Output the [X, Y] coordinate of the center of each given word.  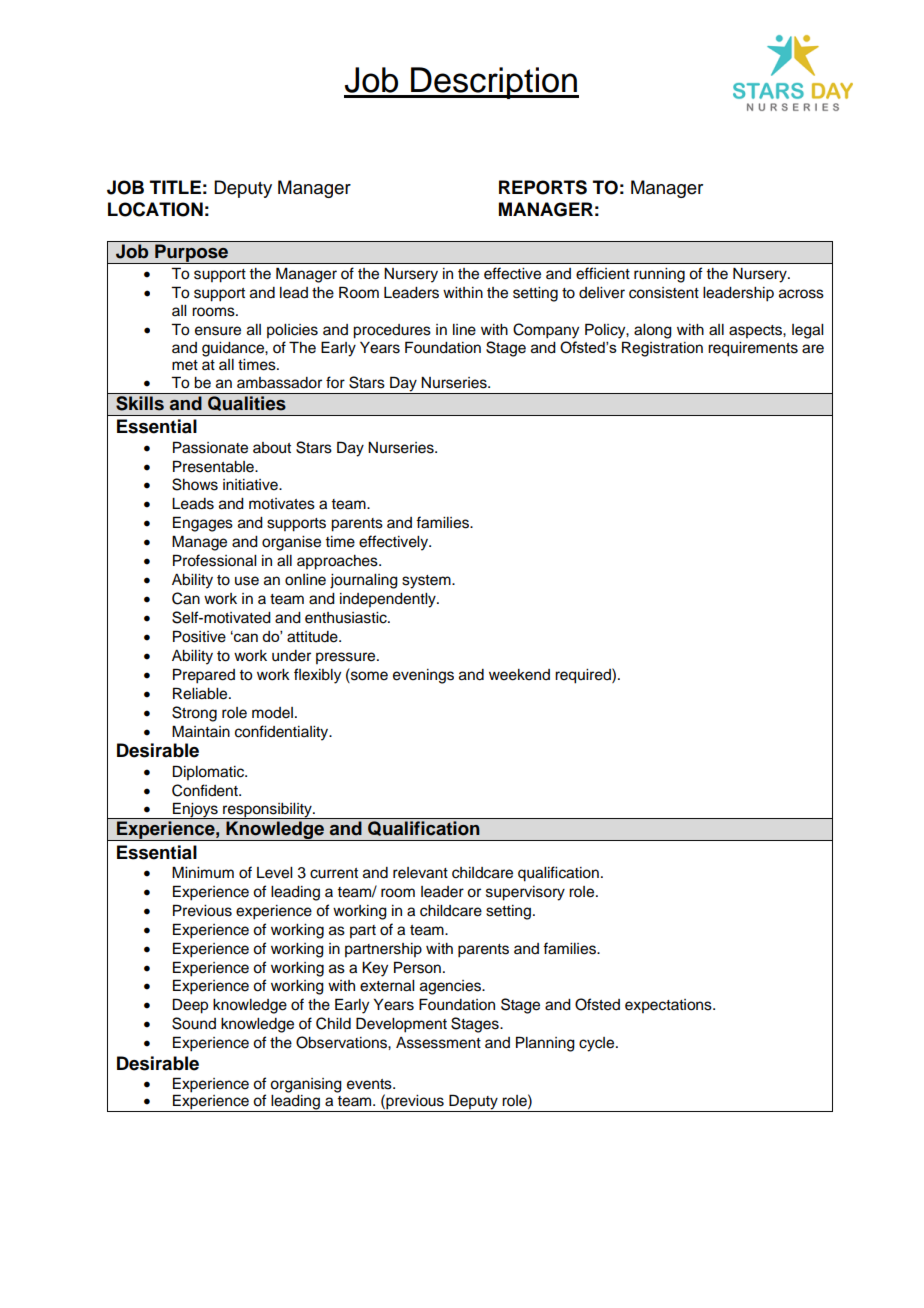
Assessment [438, 1043]
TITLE [175, 187]
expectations [669, 1006]
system [427, 582]
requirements [753, 349]
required [584, 676]
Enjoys [195, 811]
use [247, 581]
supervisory [525, 893]
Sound [194, 1023]
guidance [234, 349]
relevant [420, 873]
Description [494, 83]
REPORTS [543, 187]
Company [546, 331]
